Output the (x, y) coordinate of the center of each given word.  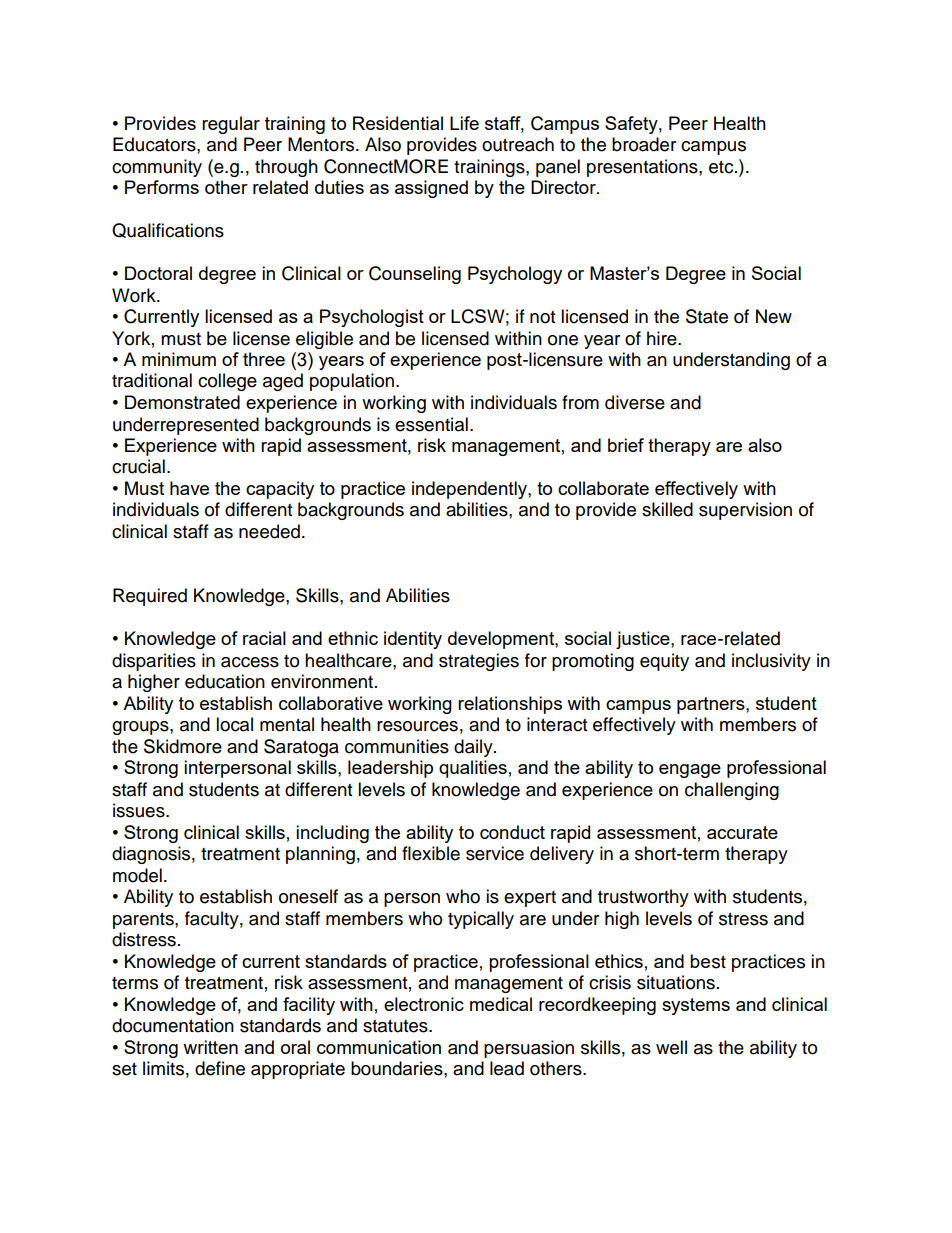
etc (722, 167)
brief (626, 445)
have (189, 488)
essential (431, 424)
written (210, 1047)
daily (474, 748)
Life (464, 123)
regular (231, 125)
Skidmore (183, 746)
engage (690, 771)
